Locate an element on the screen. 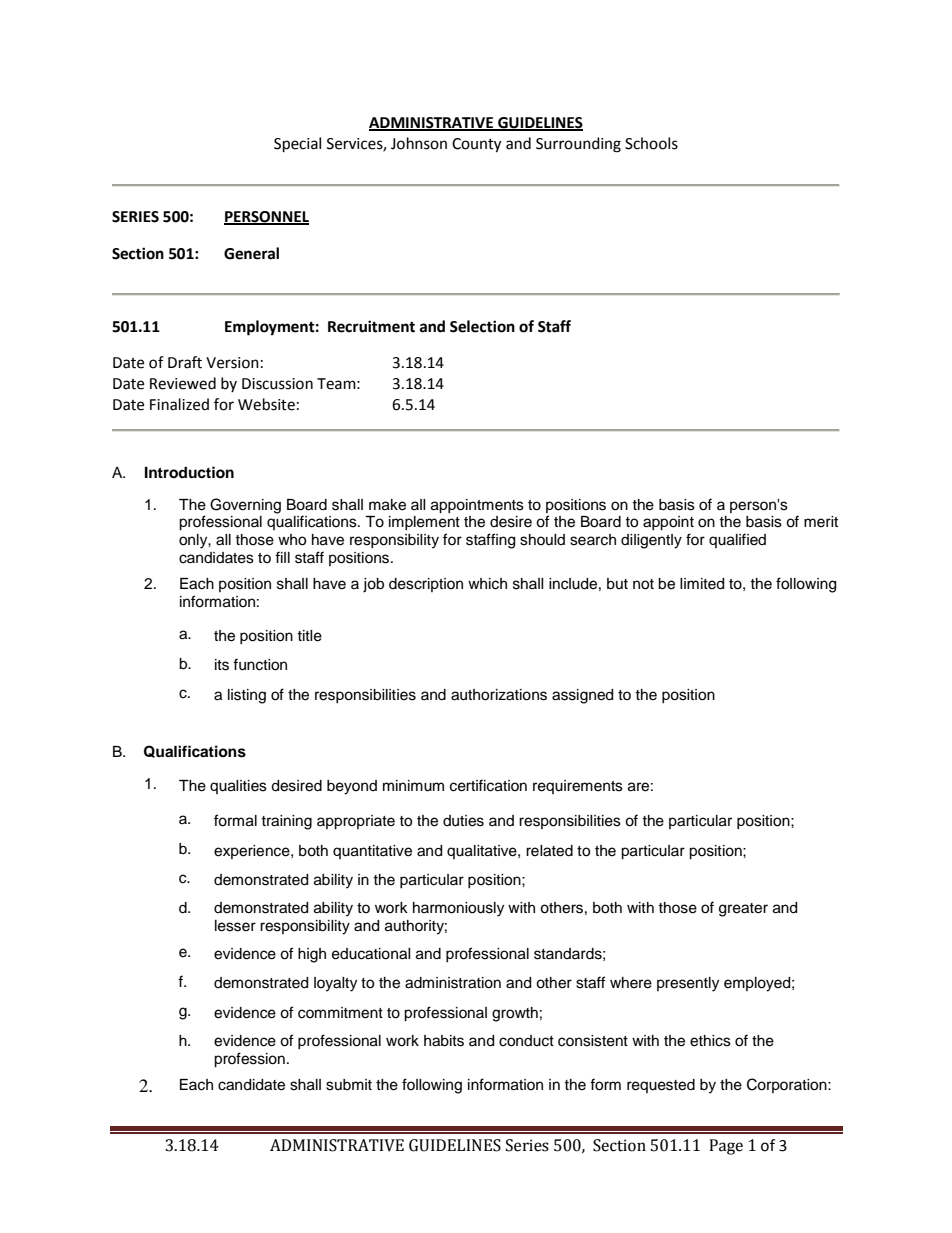 Image resolution: width=952 pixels, height=1233 pixels. should is located at coordinates (542, 540).
